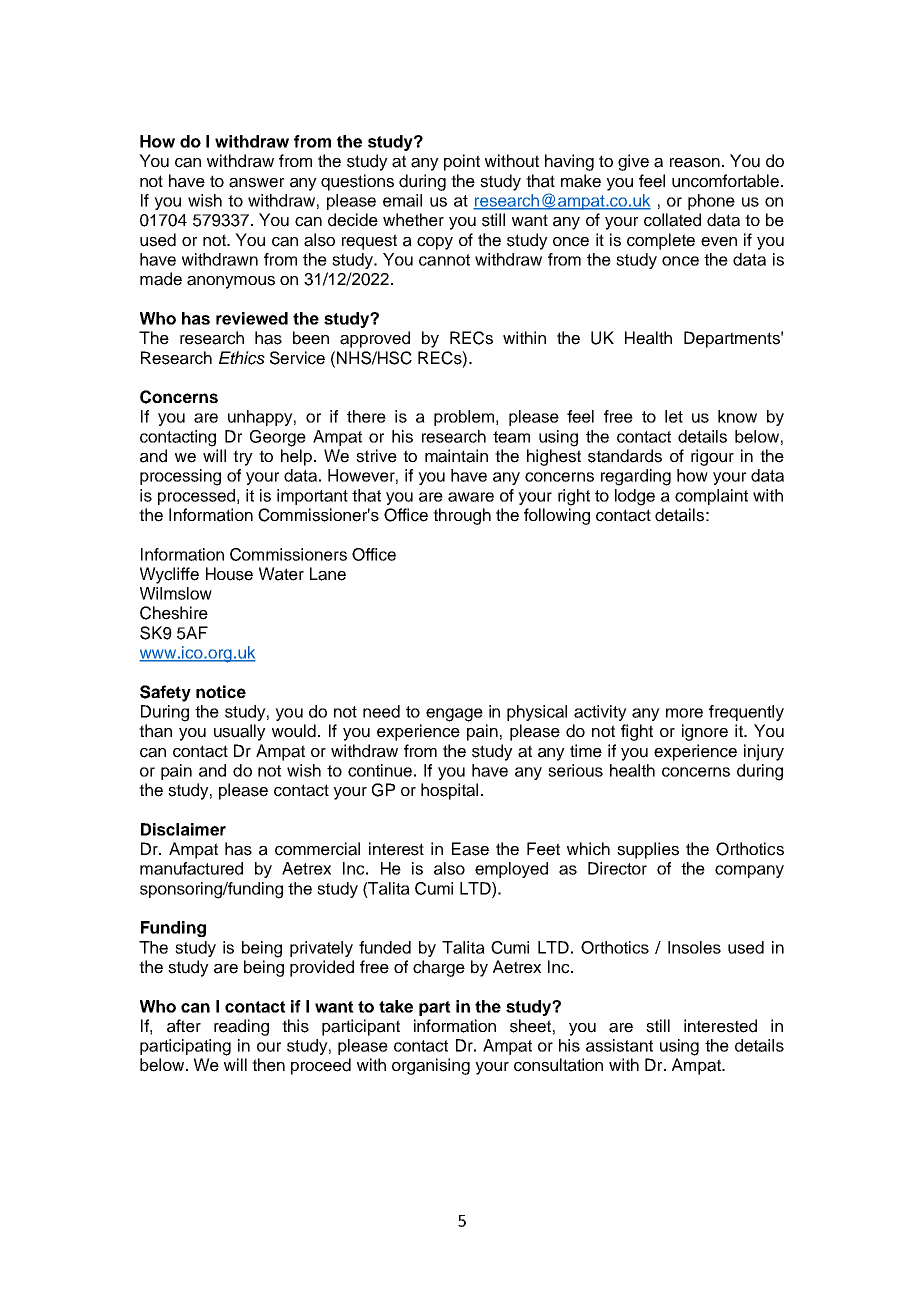 The width and height of the screenshot is (924, 1308). What do you see at coordinates (462, 162) in the screenshot?
I see `point` at bounding box center [462, 162].
